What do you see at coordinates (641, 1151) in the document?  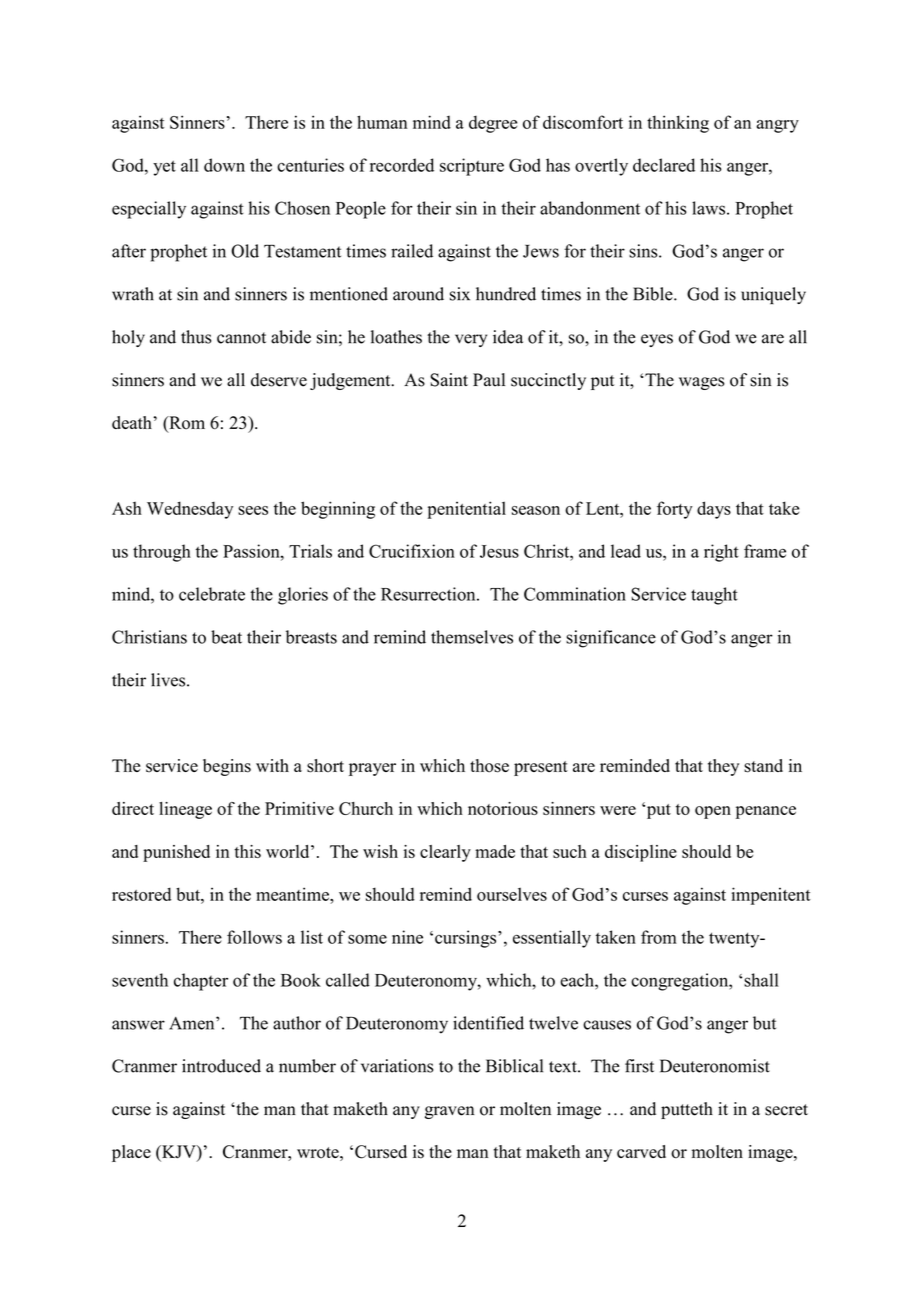 I see `carved` at bounding box center [641, 1151].
